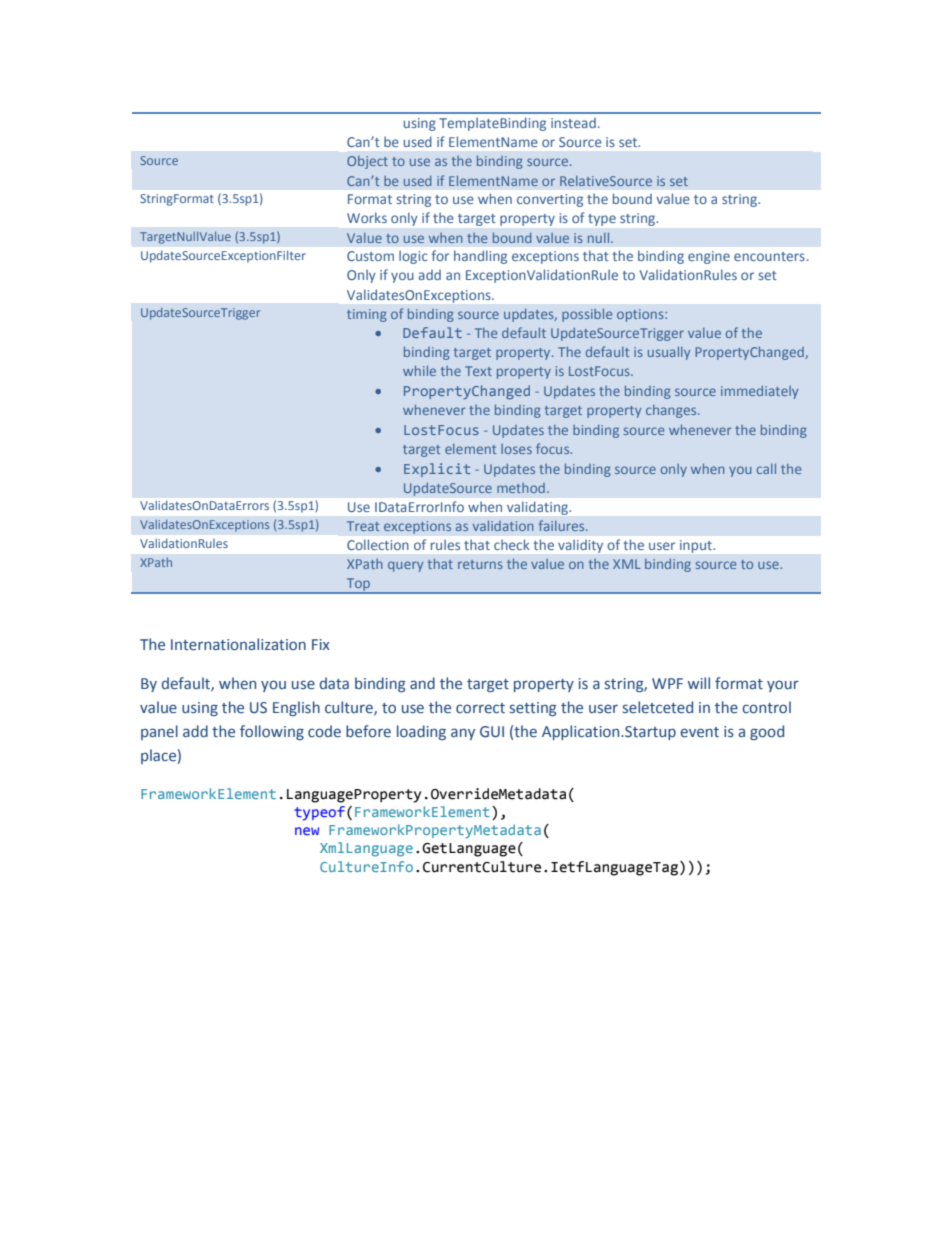 The image size is (952, 1233). Describe the element at coordinates (238, 644) in the screenshot. I see `Internationalization` at that location.
